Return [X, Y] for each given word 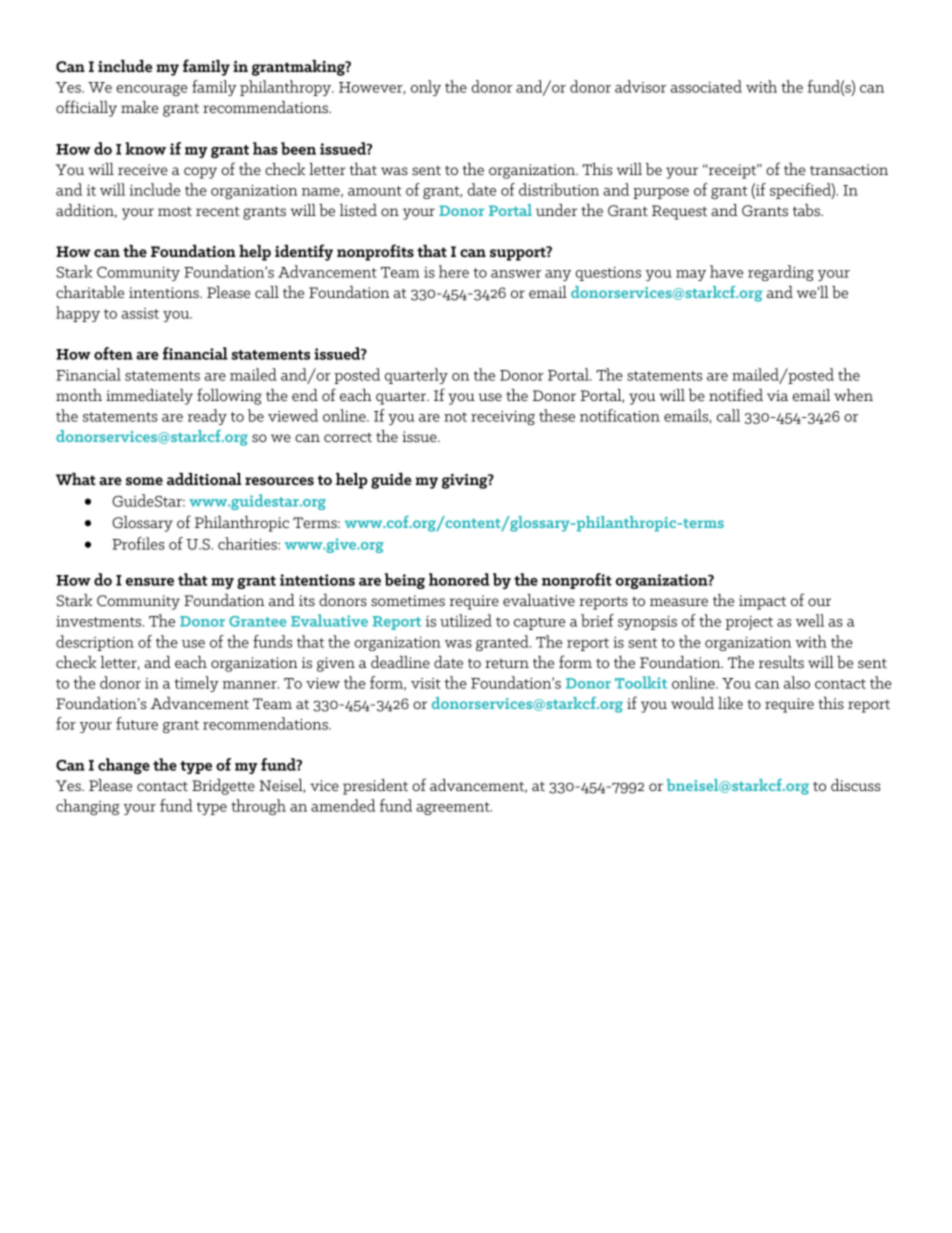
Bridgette [223, 787]
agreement [454, 808]
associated [706, 86]
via [777, 395]
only [426, 88]
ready [207, 417]
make [140, 107]
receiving [503, 418]
